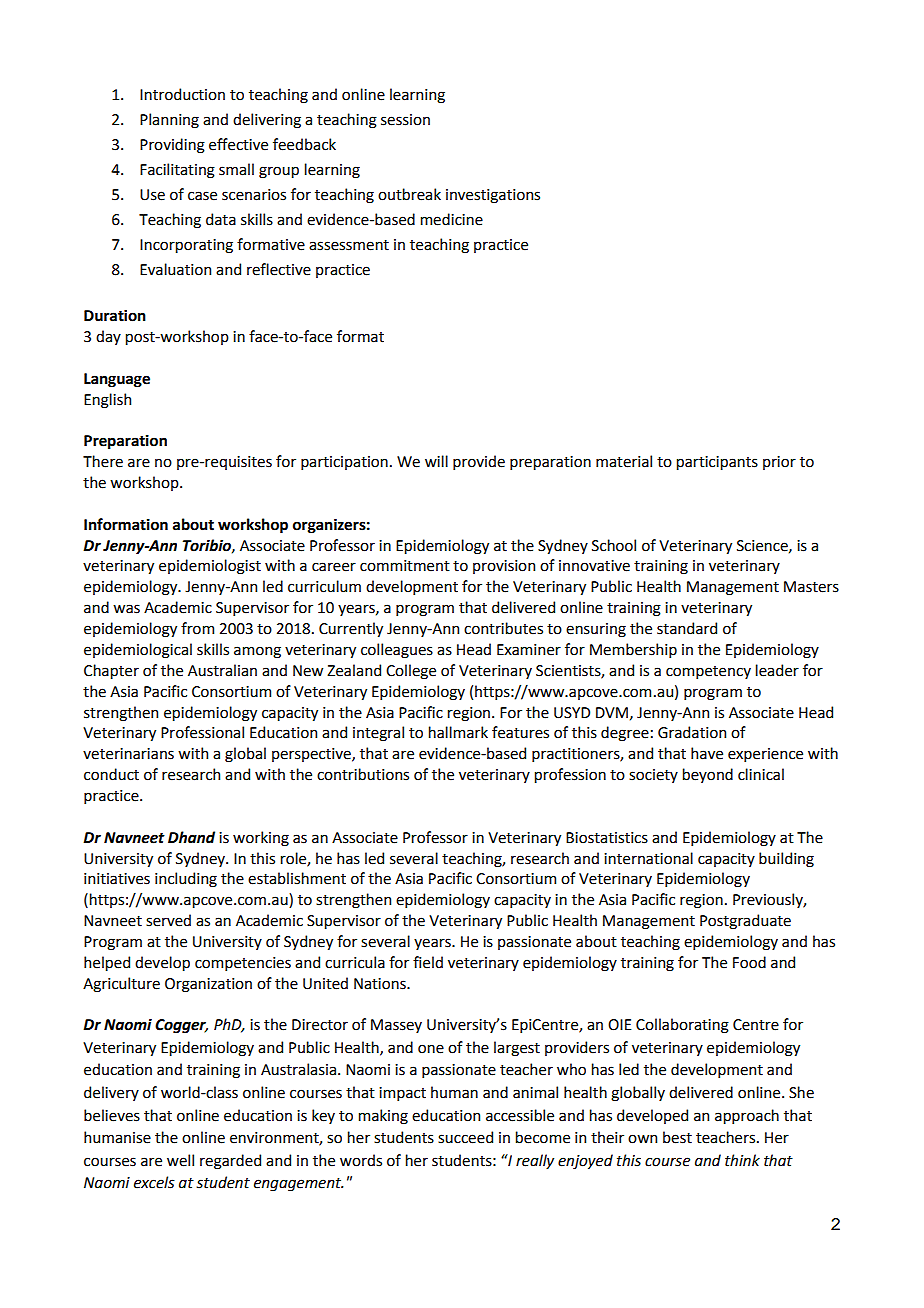 The height and width of the document is (1308, 924). What do you see at coordinates (169, 121) in the document?
I see `Planning` at bounding box center [169, 121].
